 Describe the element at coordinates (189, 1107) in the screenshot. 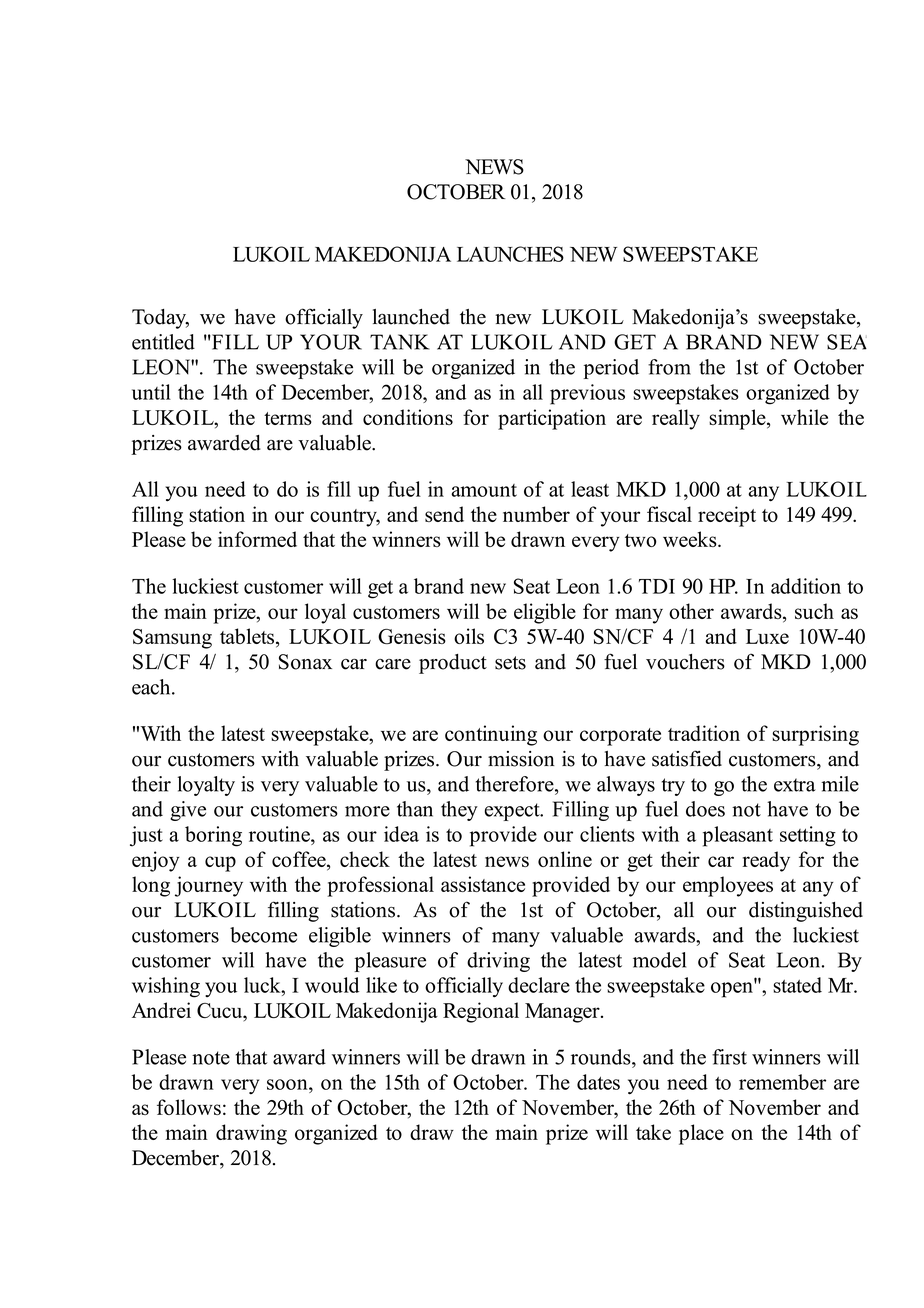

I see `follows` at that location.
